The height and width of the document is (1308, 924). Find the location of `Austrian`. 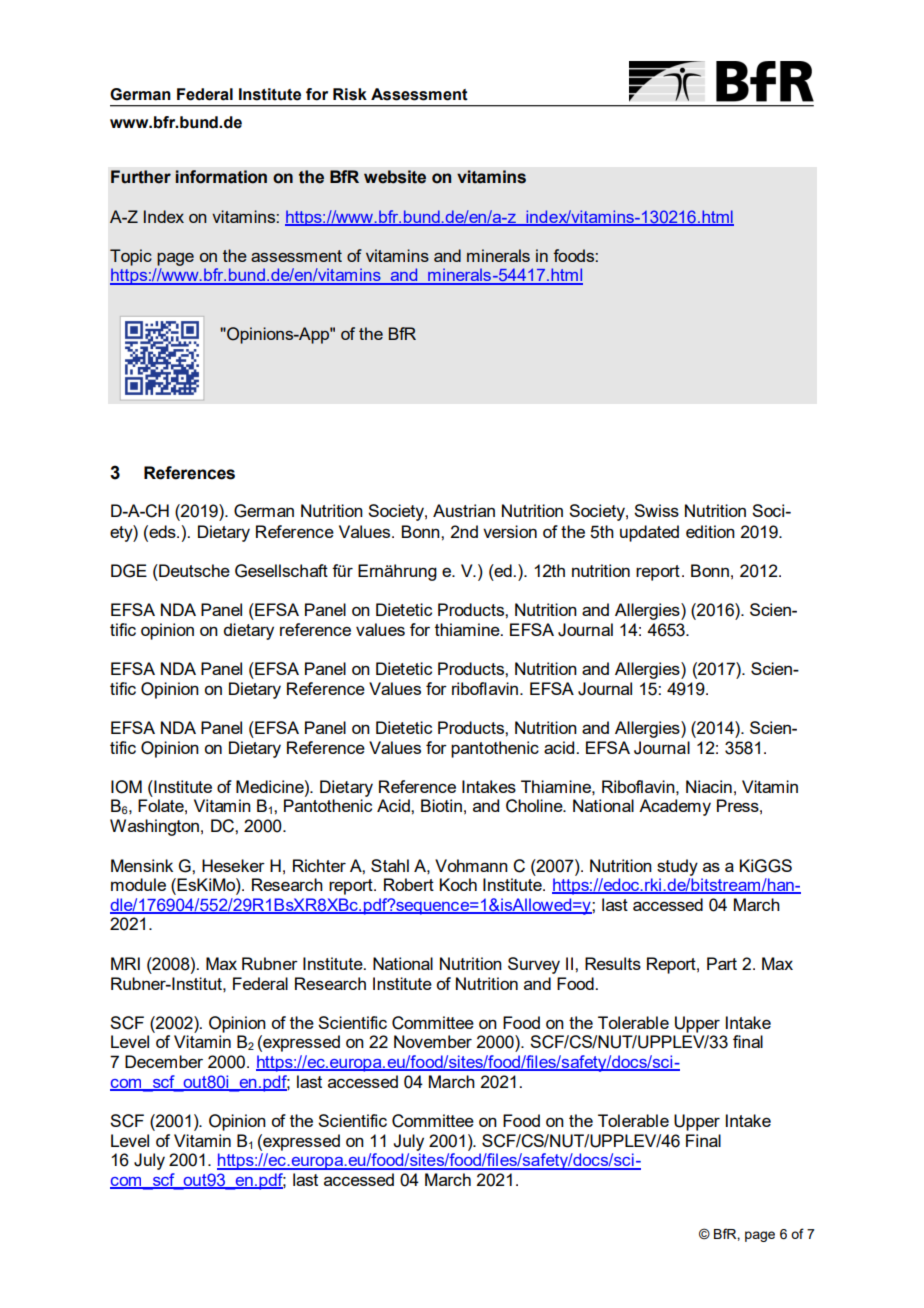

Austrian is located at coordinates (464, 510).
